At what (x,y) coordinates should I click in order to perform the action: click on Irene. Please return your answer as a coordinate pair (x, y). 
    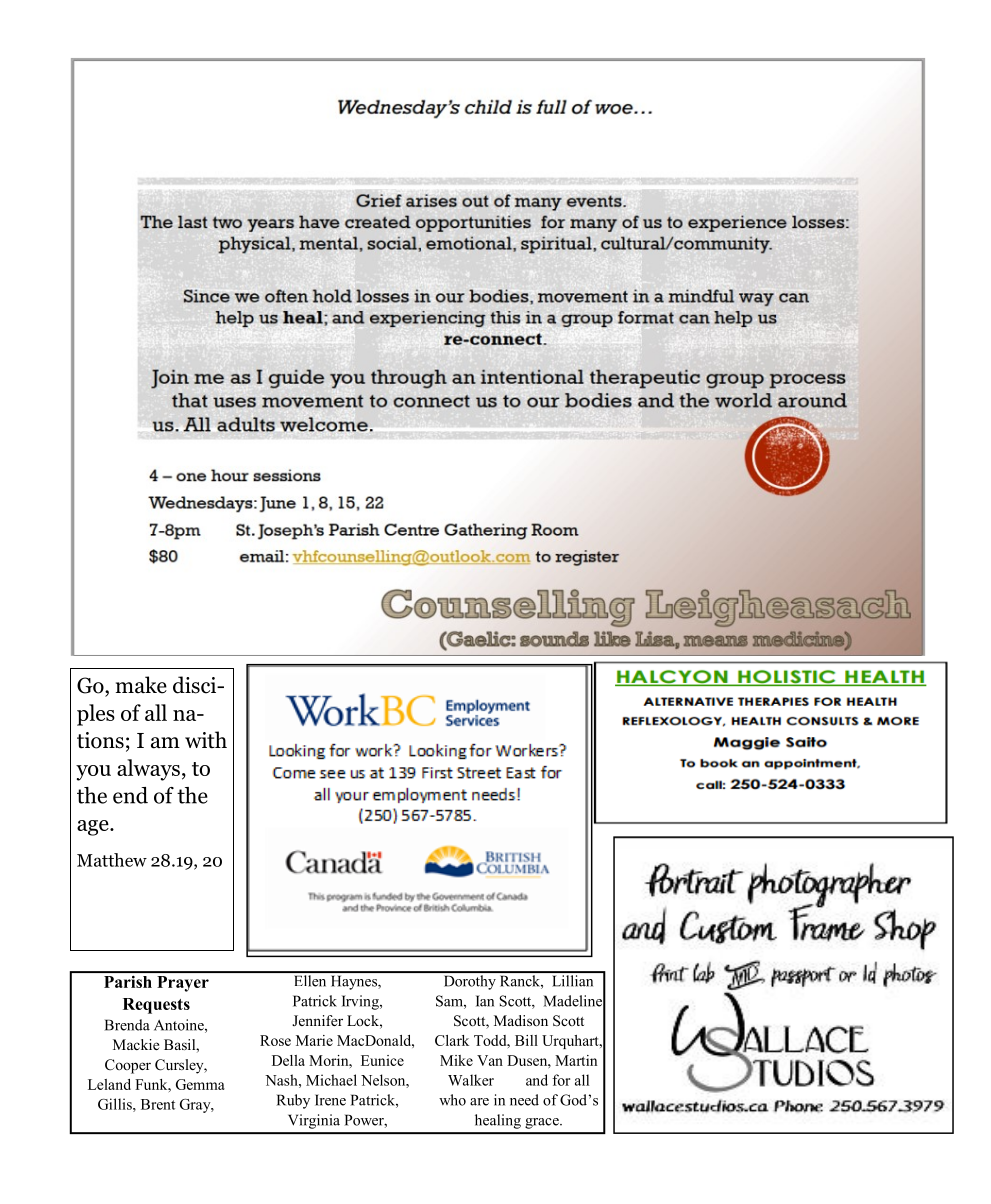
    Looking at the image, I should click on (330, 1100).
